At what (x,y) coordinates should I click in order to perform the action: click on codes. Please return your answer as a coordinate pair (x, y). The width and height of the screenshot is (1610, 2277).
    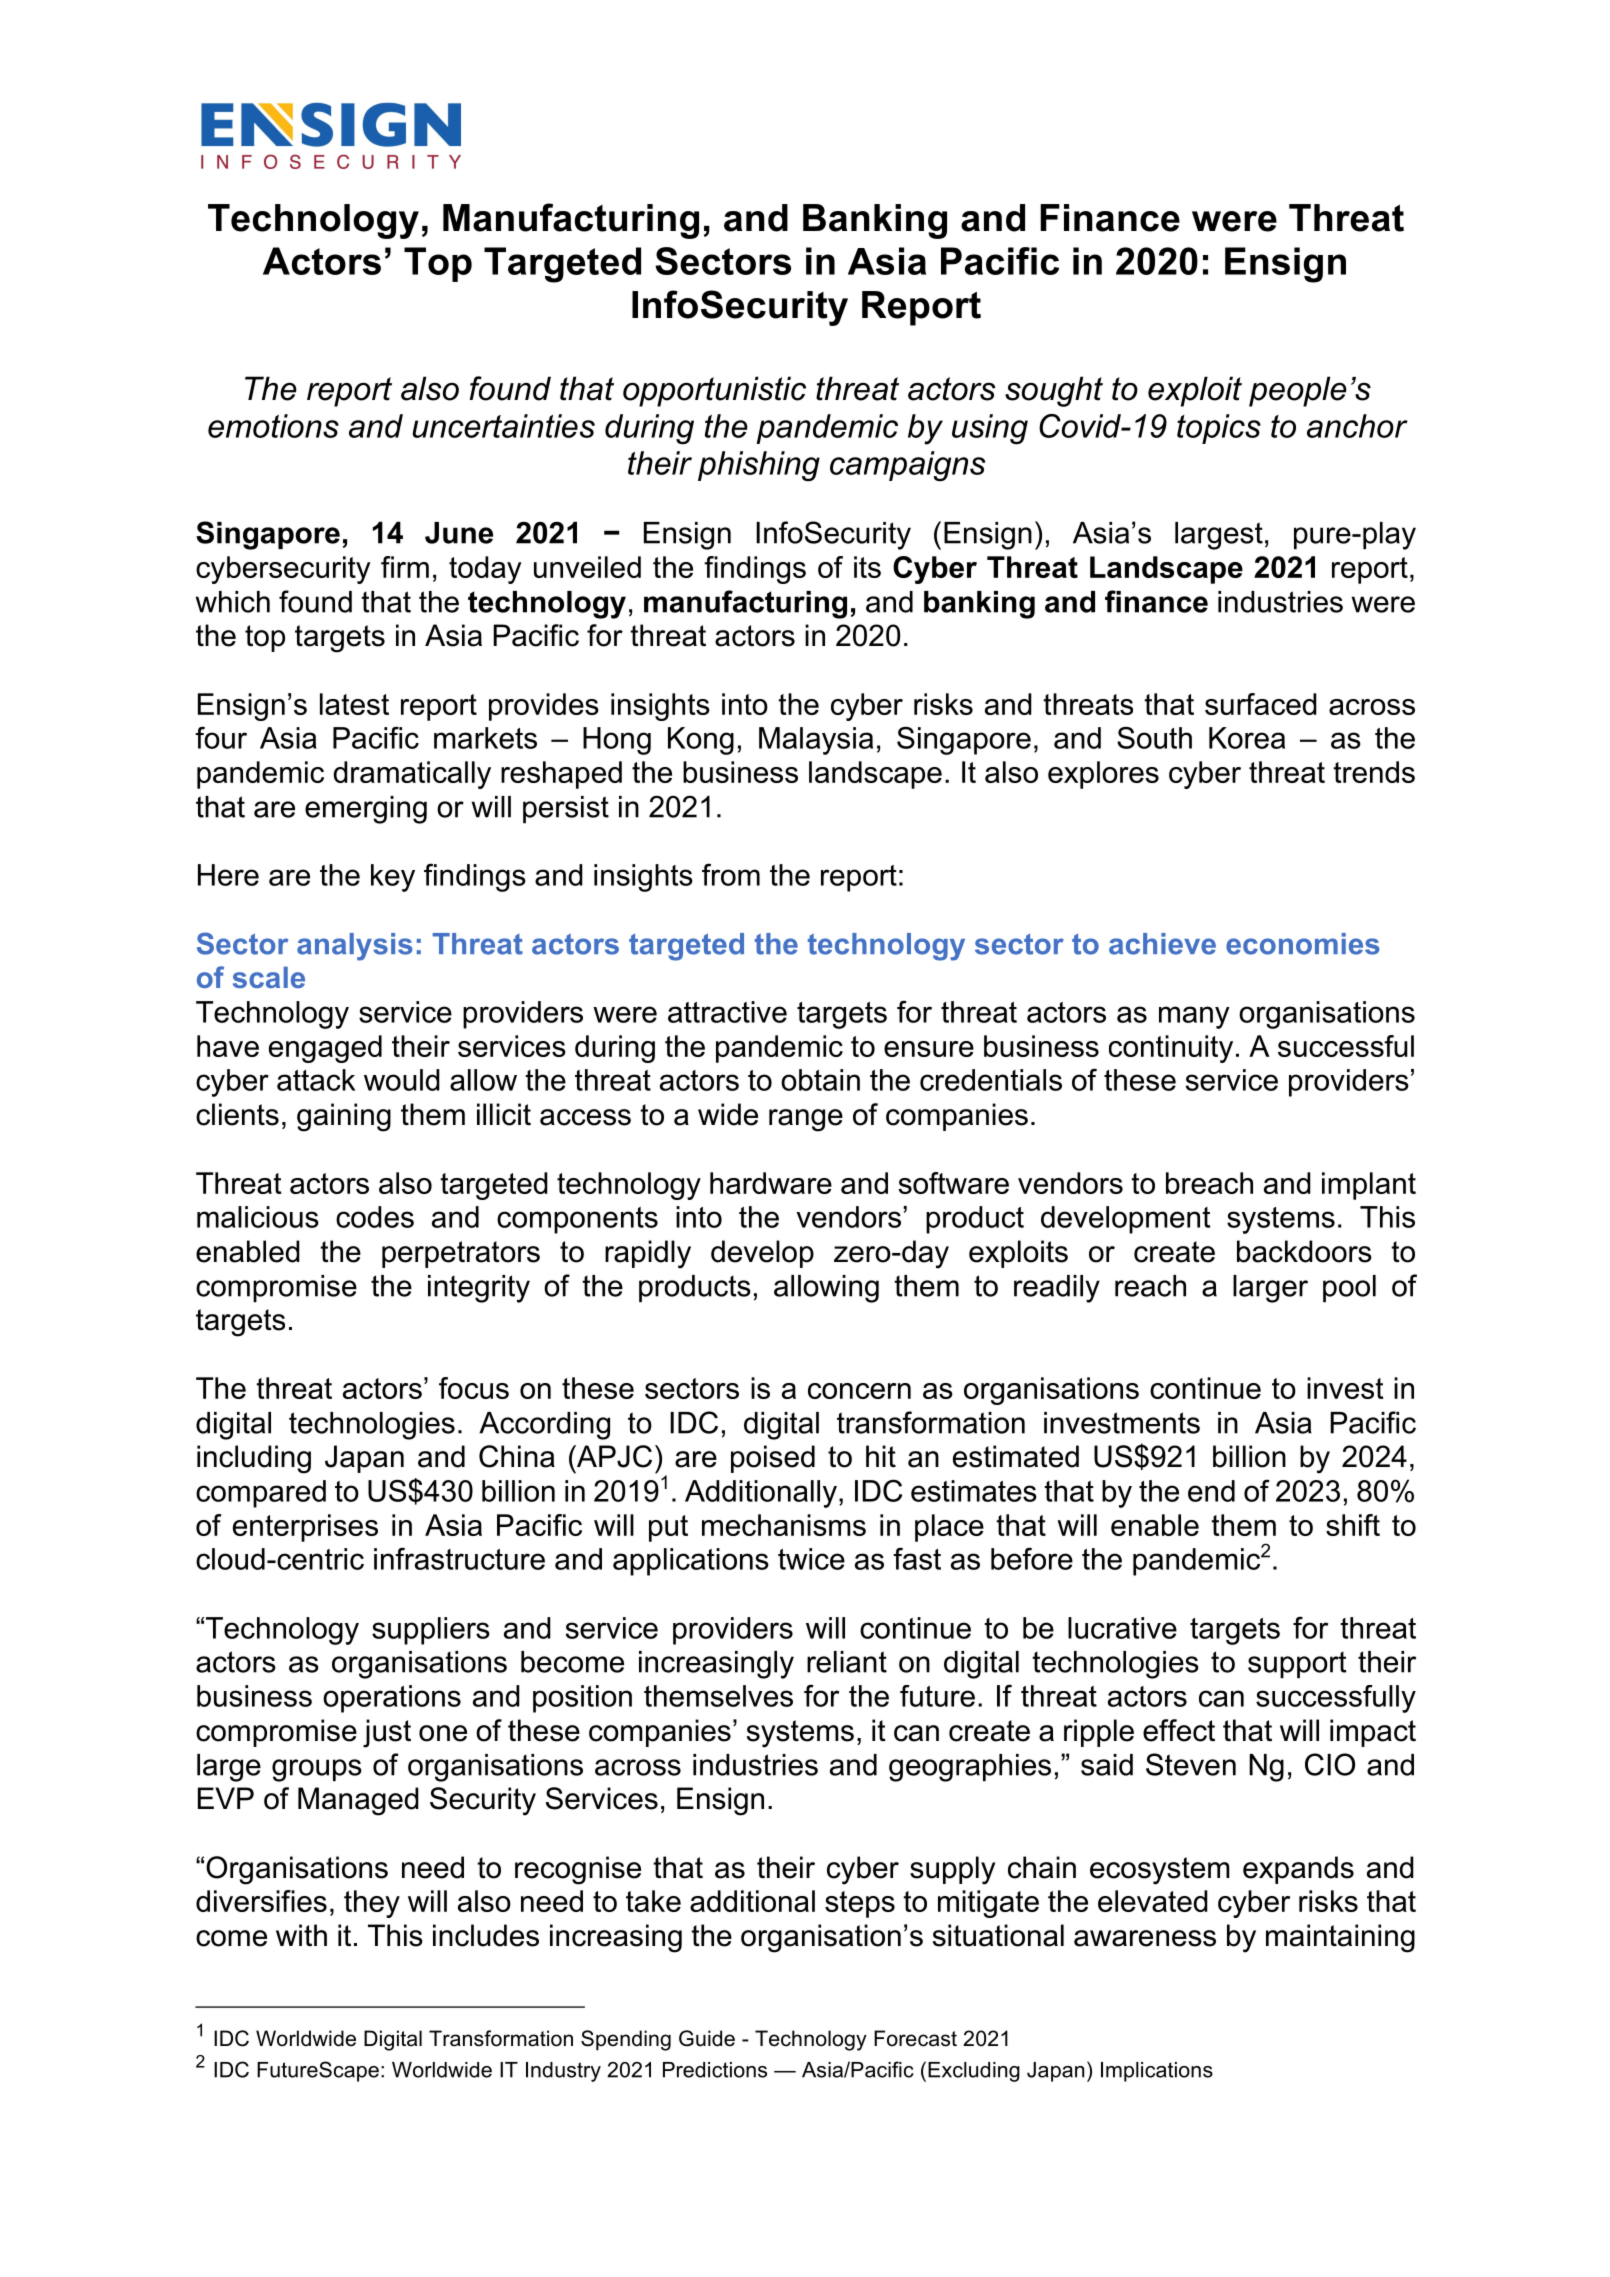
    Looking at the image, I should click on (375, 1217).
